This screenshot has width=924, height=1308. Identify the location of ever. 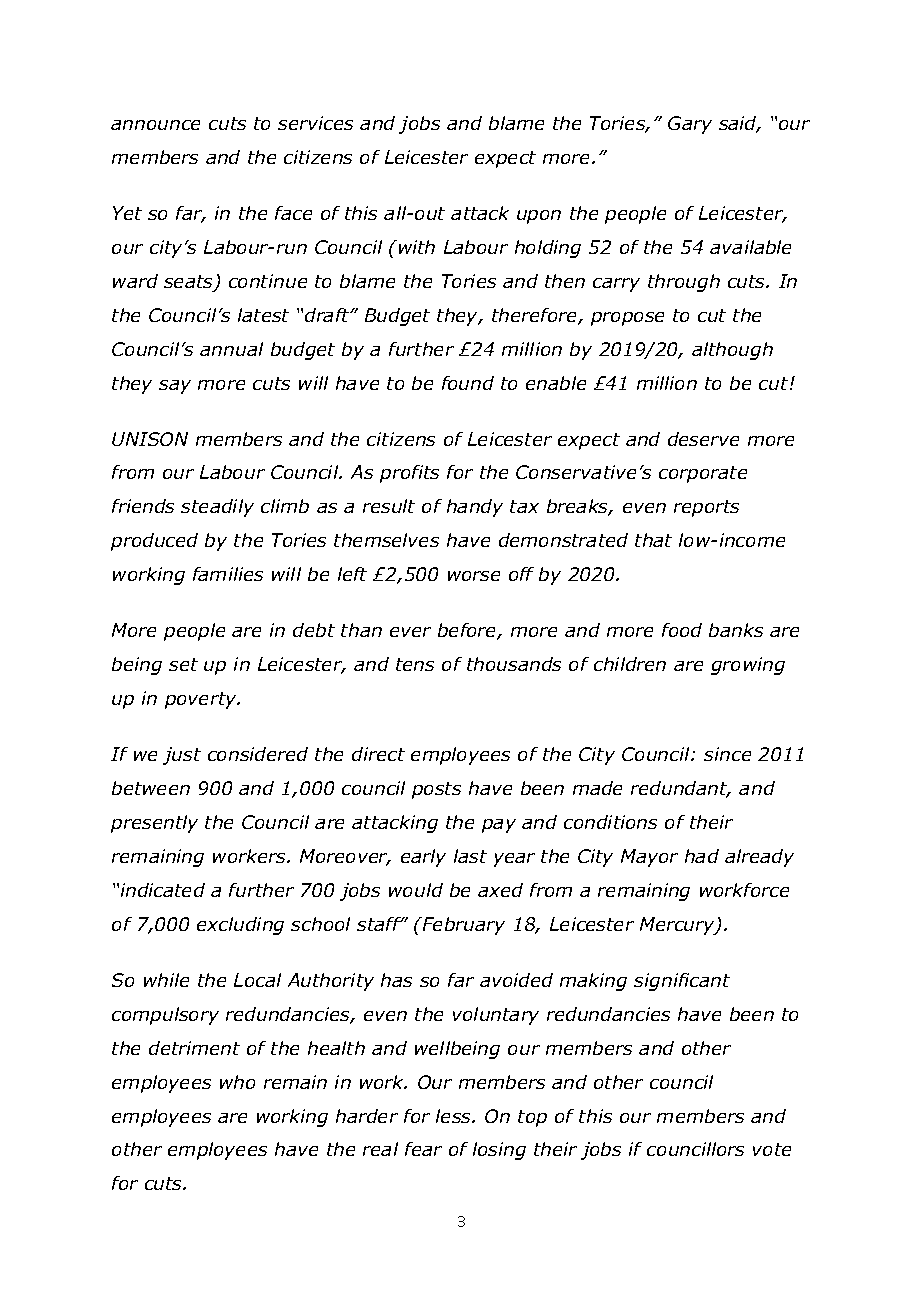
(410, 632).
